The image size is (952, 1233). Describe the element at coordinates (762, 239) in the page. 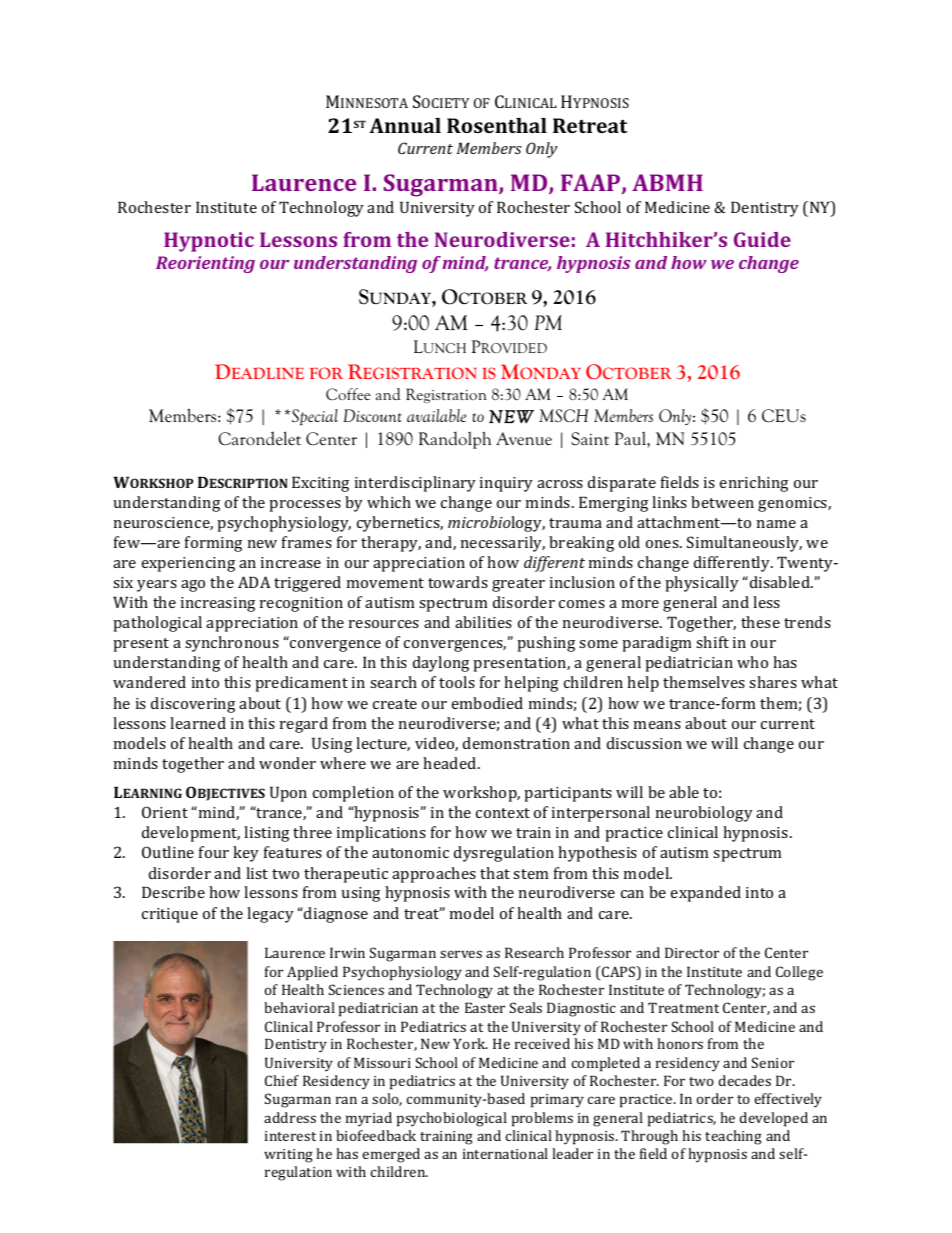

I see `Guide` at that location.
